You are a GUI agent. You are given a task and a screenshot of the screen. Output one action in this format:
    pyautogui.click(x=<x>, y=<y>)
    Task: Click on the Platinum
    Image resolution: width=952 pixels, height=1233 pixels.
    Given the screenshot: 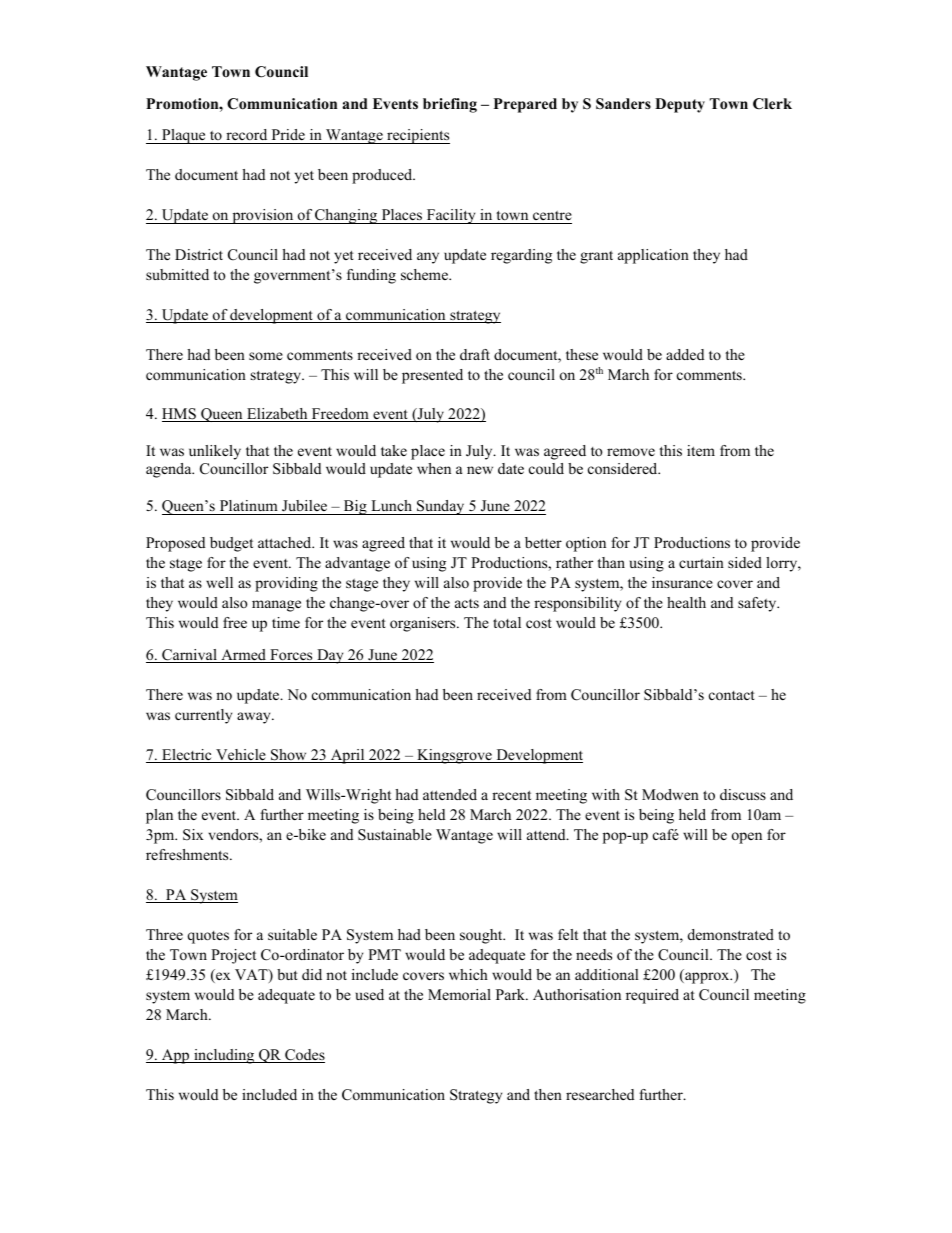 What is the action you would take?
    pyautogui.click(x=249, y=505)
